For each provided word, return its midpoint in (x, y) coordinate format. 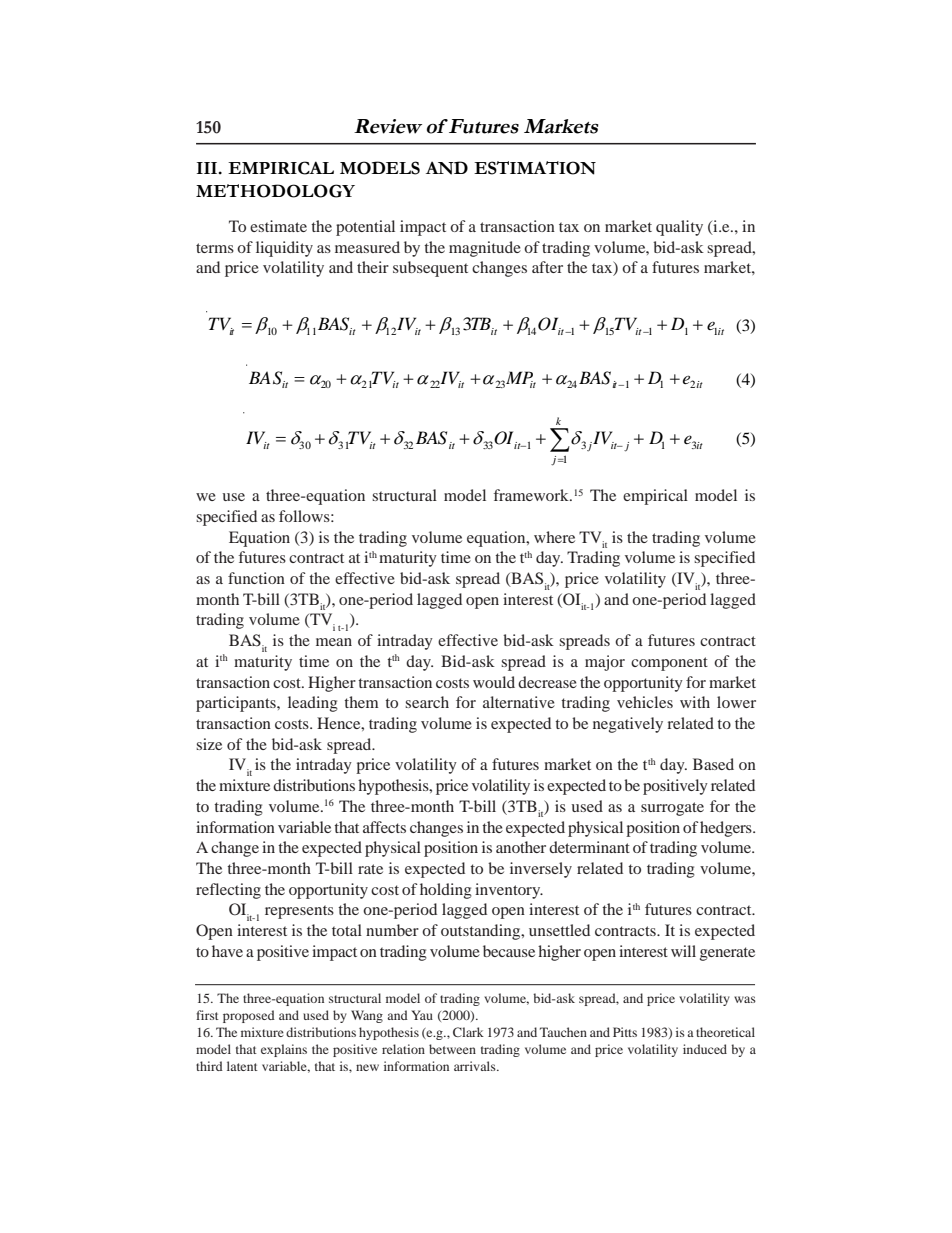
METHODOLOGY (275, 191)
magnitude (485, 249)
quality (679, 228)
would (494, 682)
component (669, 664)
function (256, 578)
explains (284, 1050)
